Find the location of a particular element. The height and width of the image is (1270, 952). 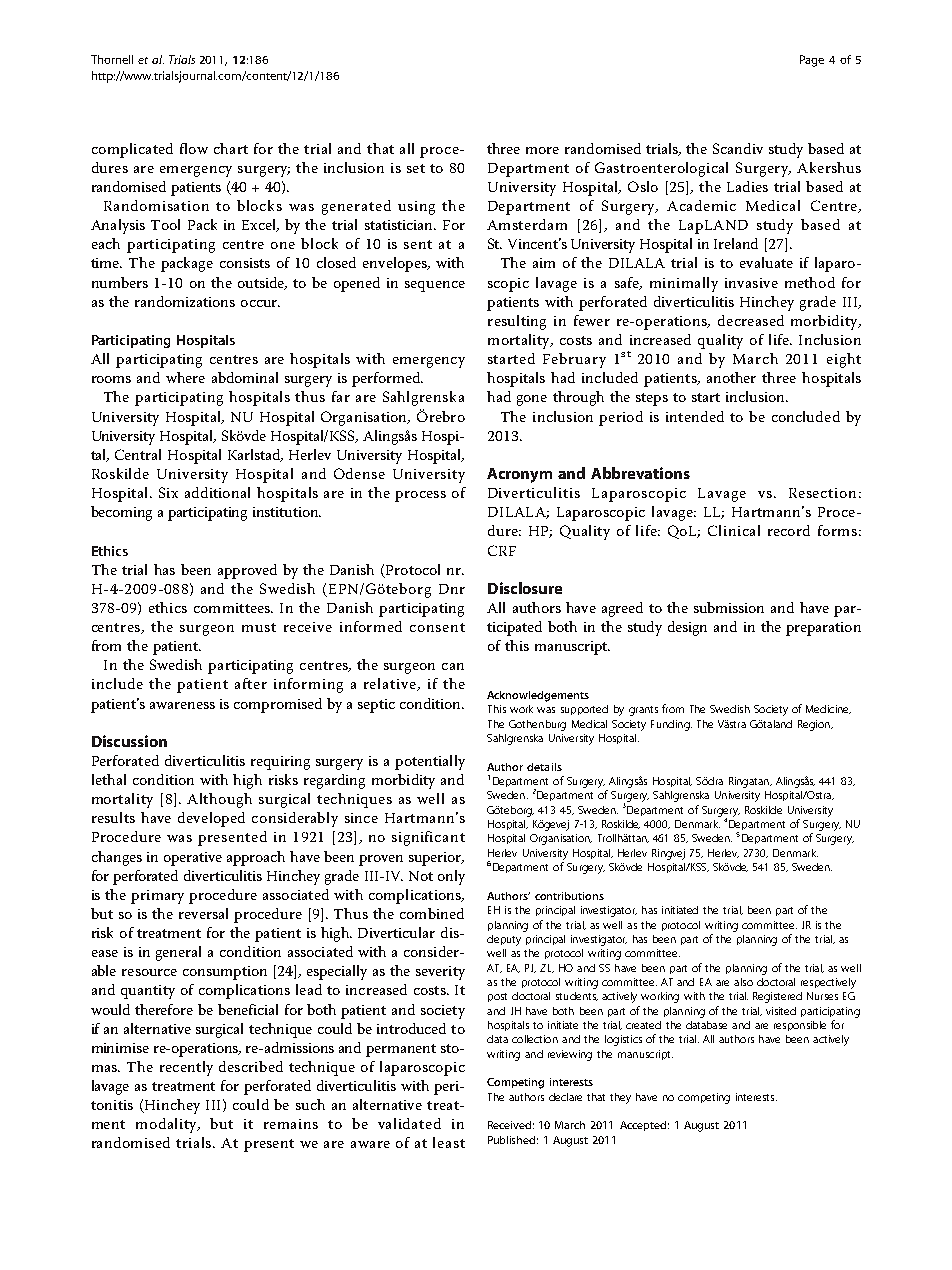

recently is located at coordinates (186, 1068).
